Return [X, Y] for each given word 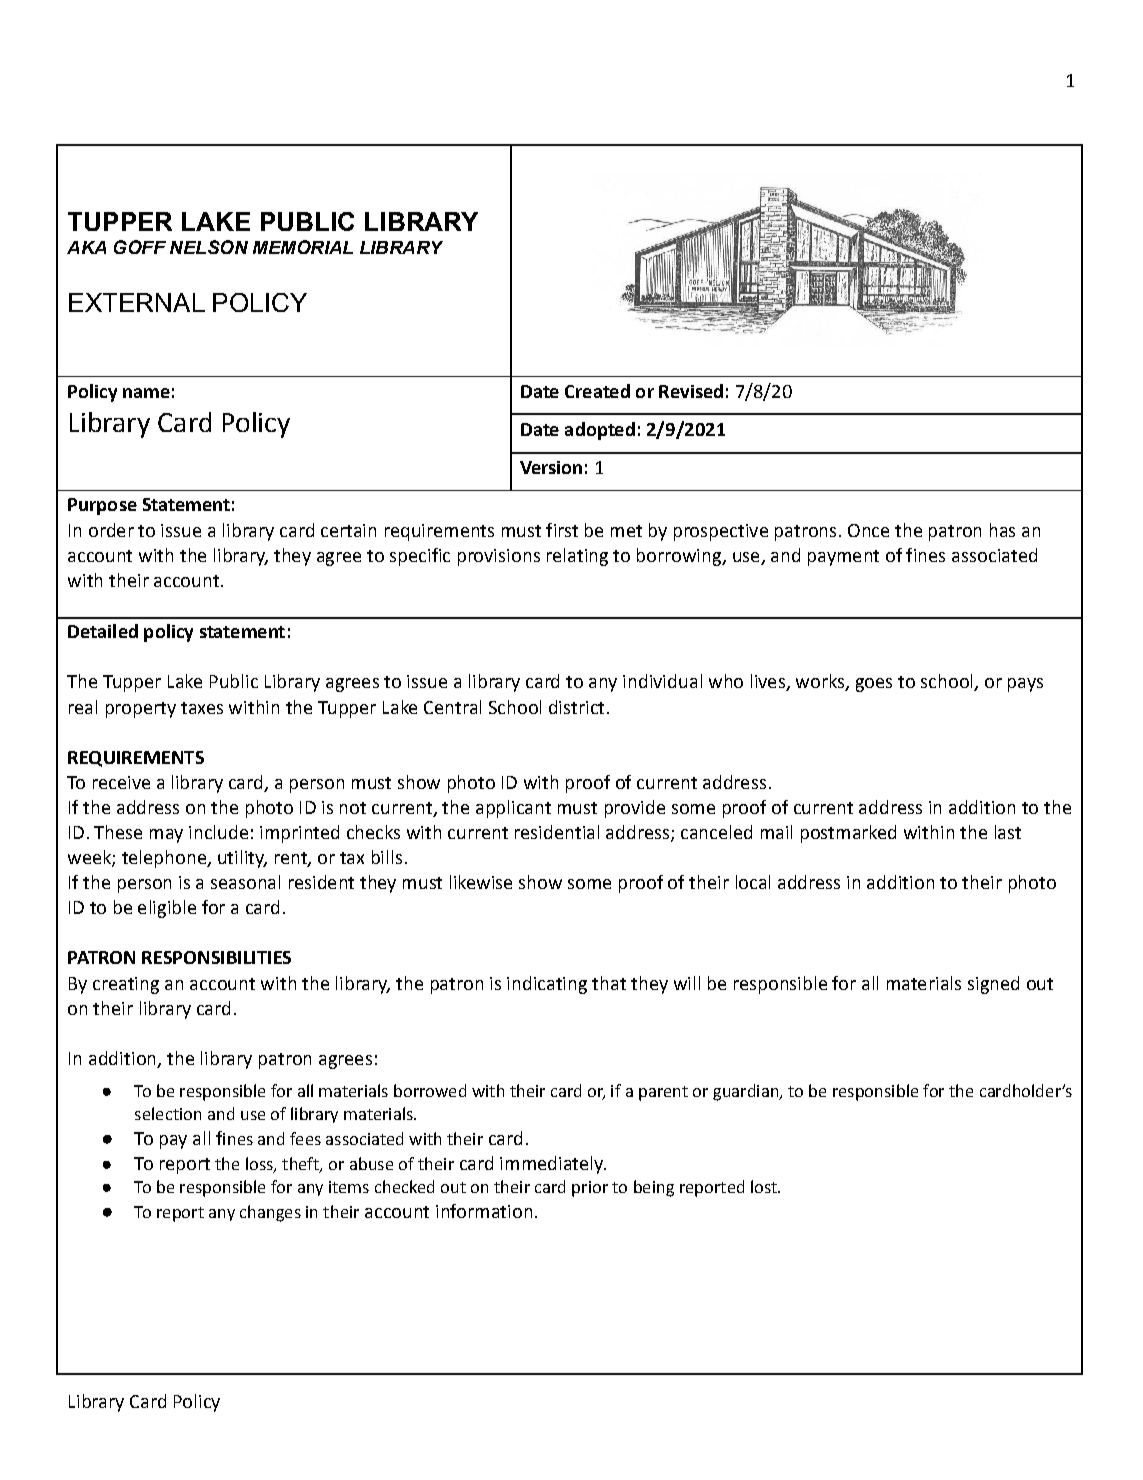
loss [260, 1165]
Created [597, 391]
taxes [202, 708]
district [576, 707]
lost [765, 1186]
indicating [547, 985]
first [562, 530]
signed [993, 985]
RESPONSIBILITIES [216, 957]
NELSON [209, 247]
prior [590, 1189]
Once [868, 530]
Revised [691, 391]
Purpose [102, 506]
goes [874, 685]
